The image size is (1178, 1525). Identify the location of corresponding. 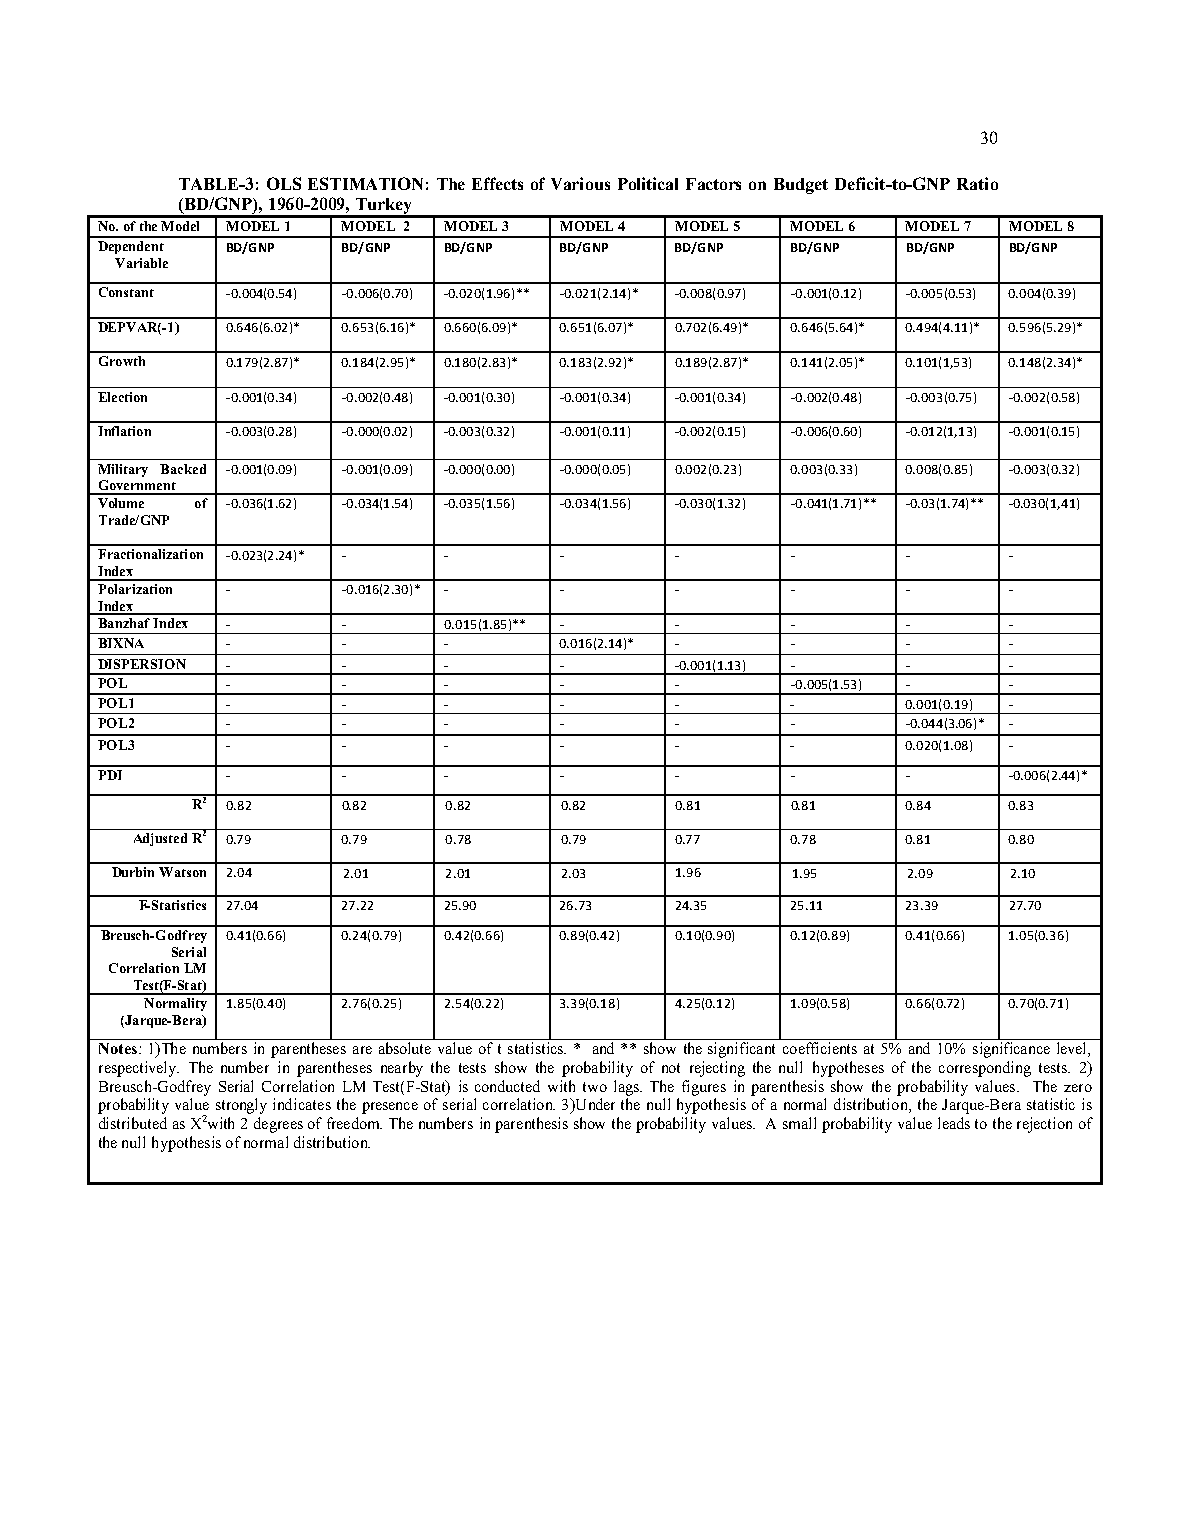
(985, 1069).
